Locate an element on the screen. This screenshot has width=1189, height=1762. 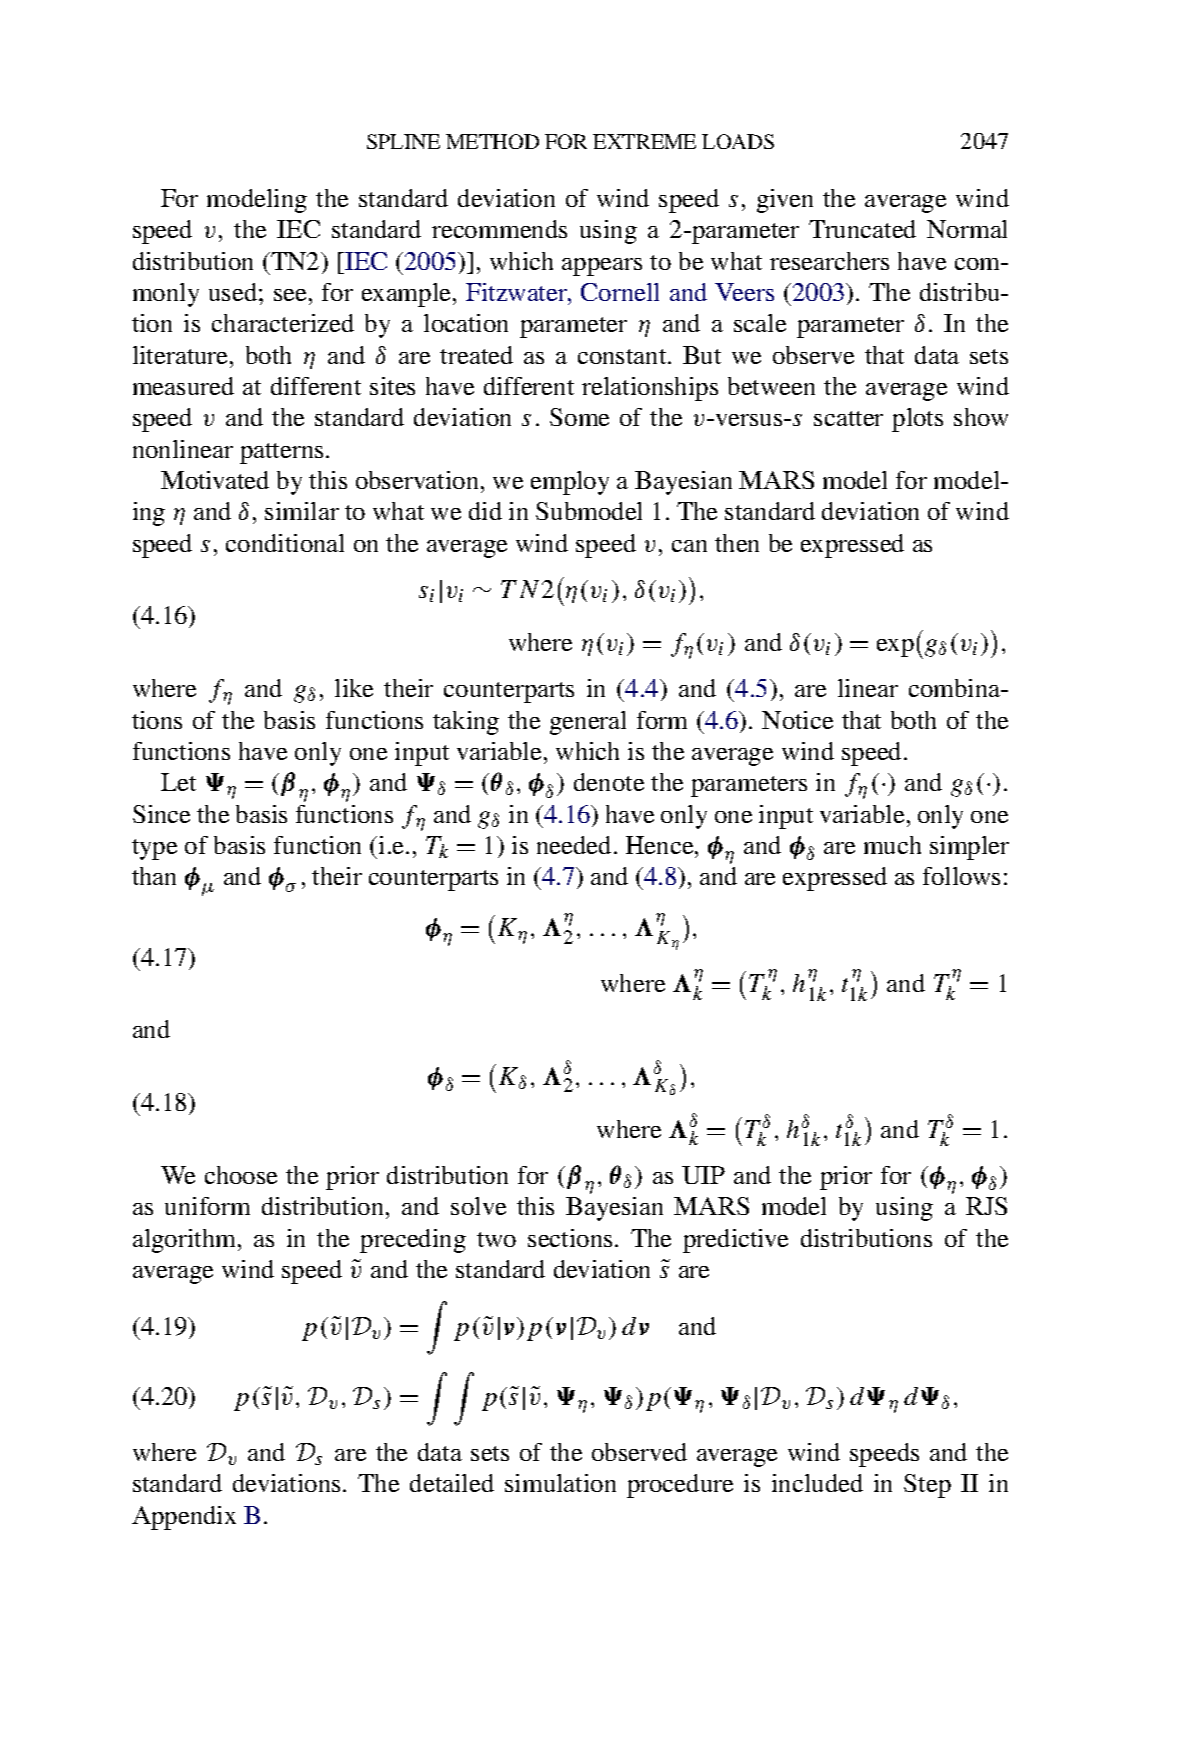
EXTREME is located at coordinates (644, 141).
